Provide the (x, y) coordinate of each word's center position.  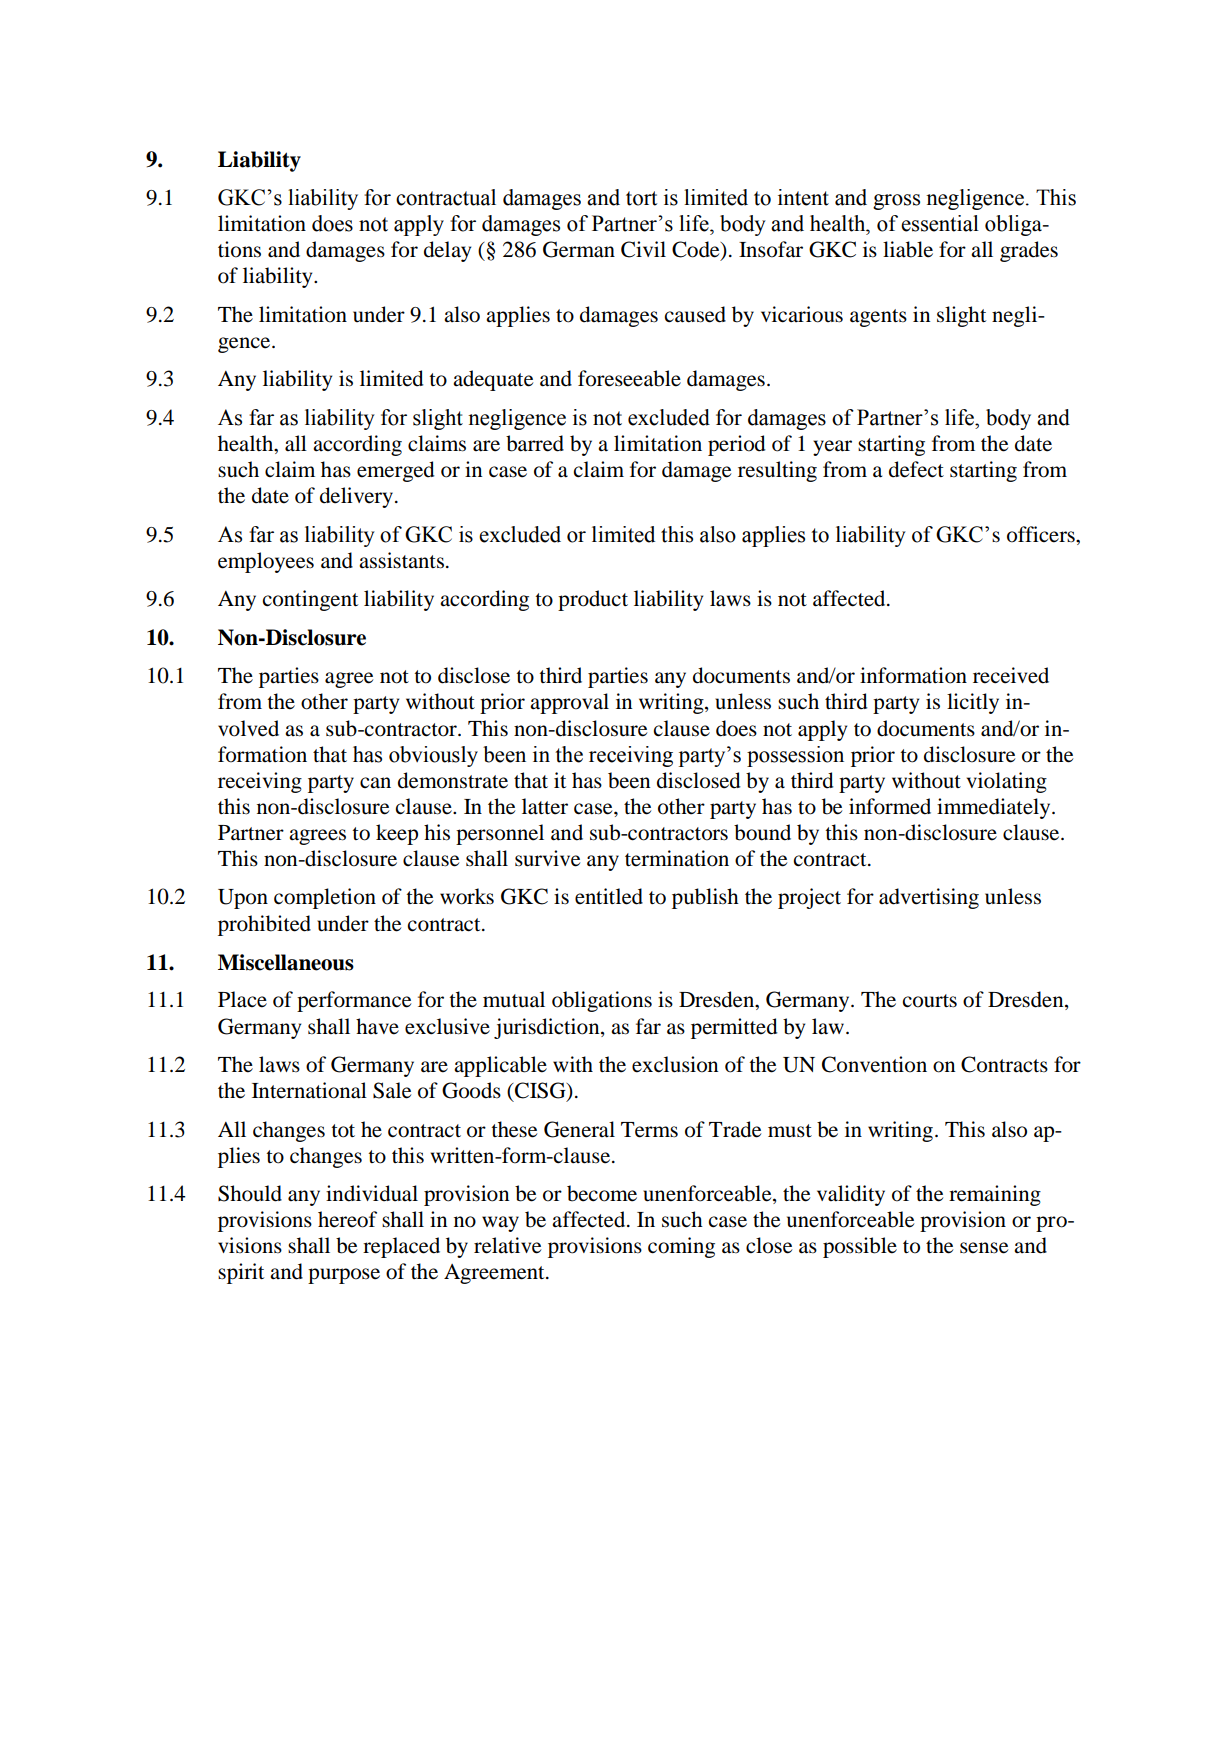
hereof (347, 1219)
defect (916, 469)
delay (447, 251)
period (737, 445)
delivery (358, 497)
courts (930, 1001)
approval (569, 703)
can (375, 783)
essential (940, 223)
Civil (643, 249)
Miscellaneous (286, 962)
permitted (734, 1028)
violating (1007, 782)
